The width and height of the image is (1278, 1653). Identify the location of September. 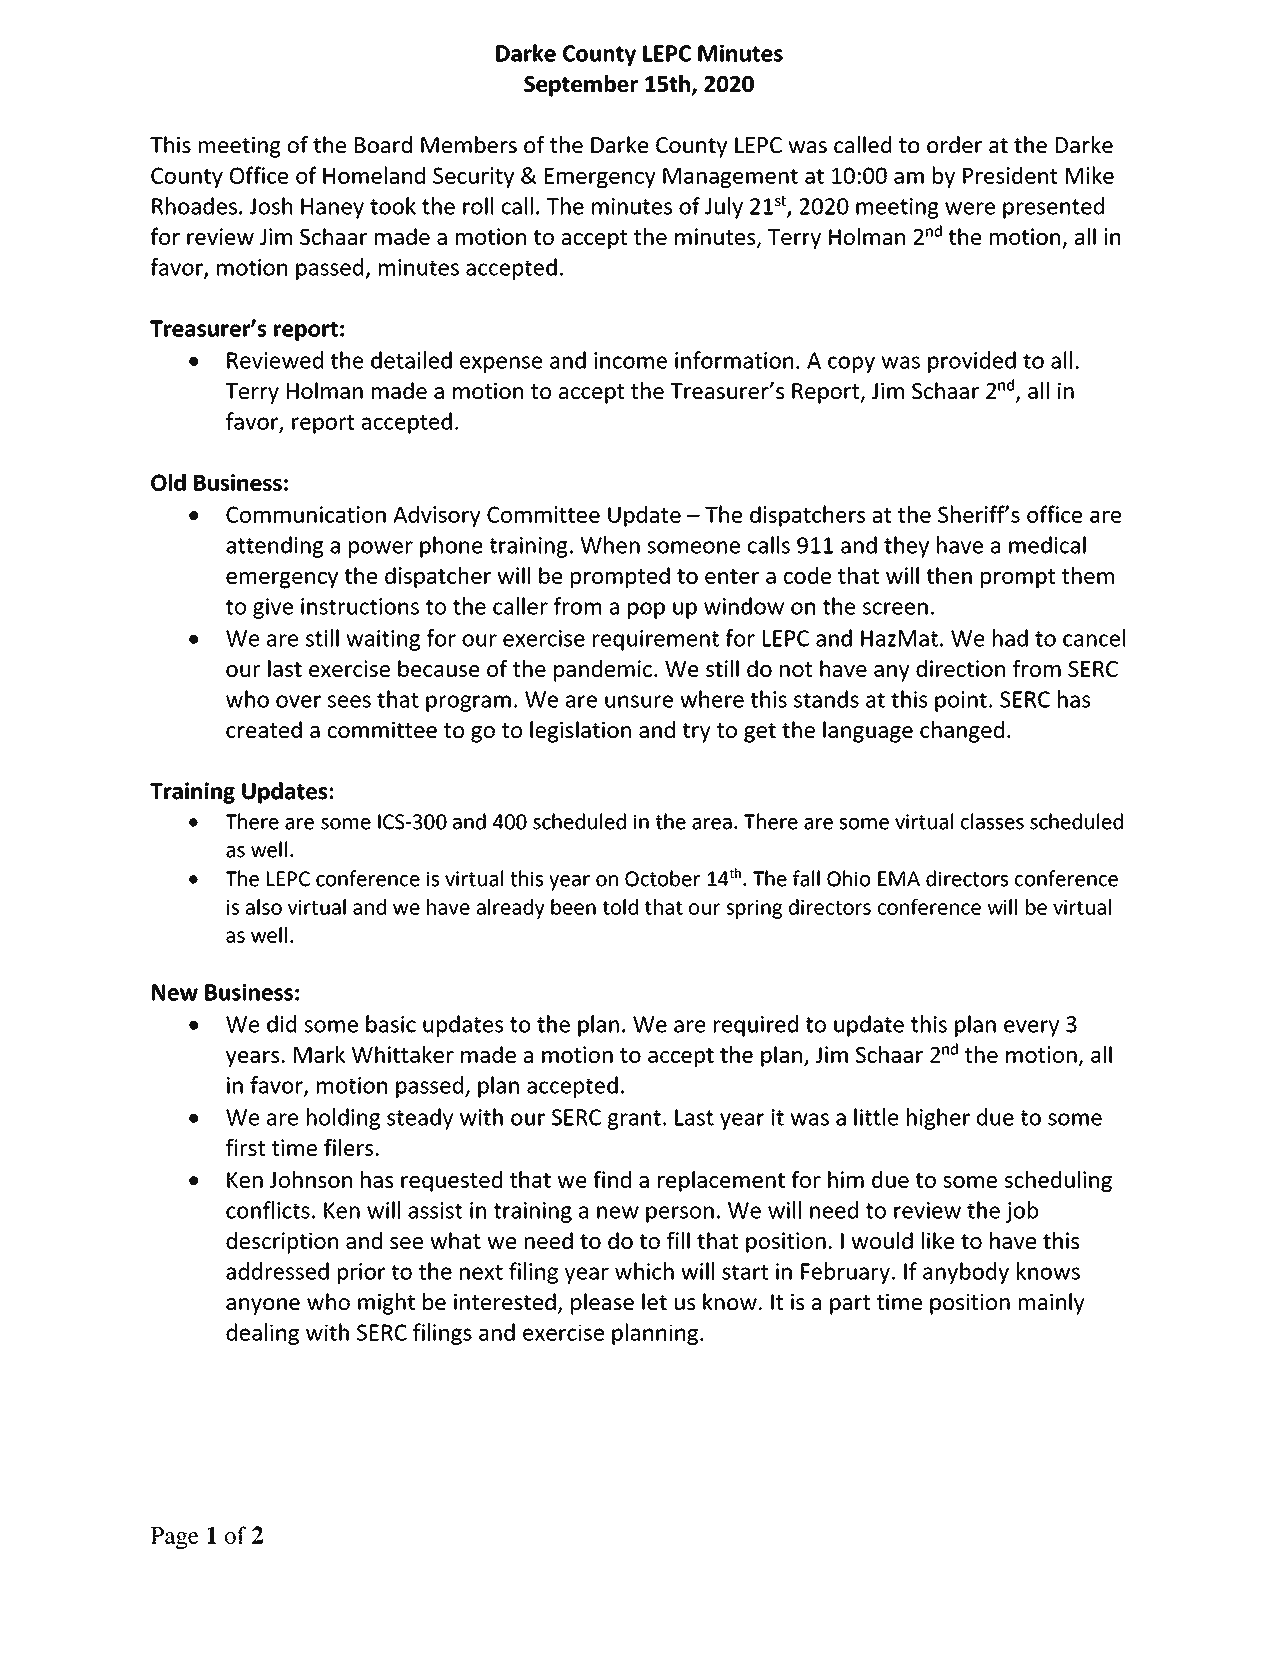
(581, 86).
